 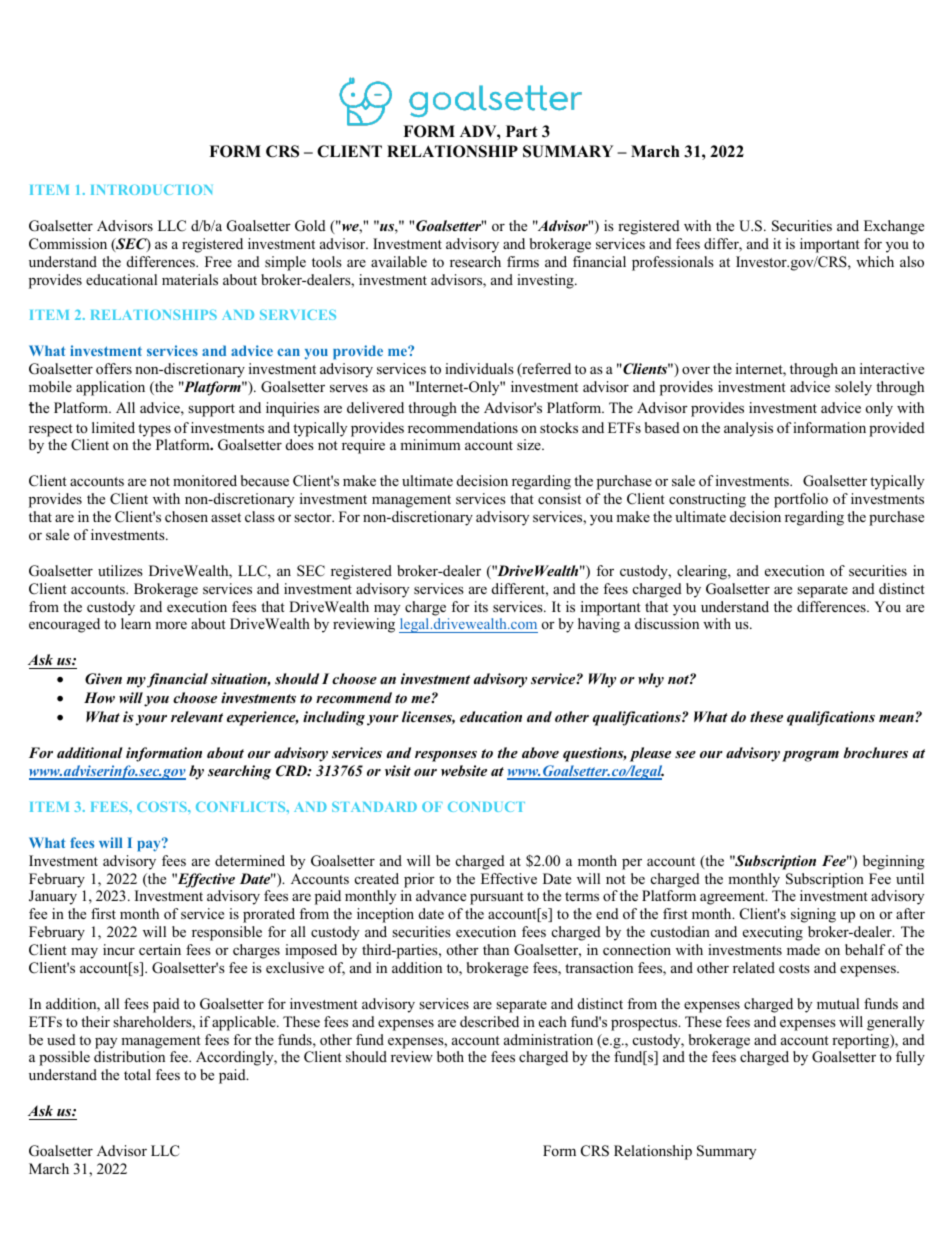 What do you see at coordinates (129, 1056) in the page?
I see `distribution` at bounding box center [129, 1056].
